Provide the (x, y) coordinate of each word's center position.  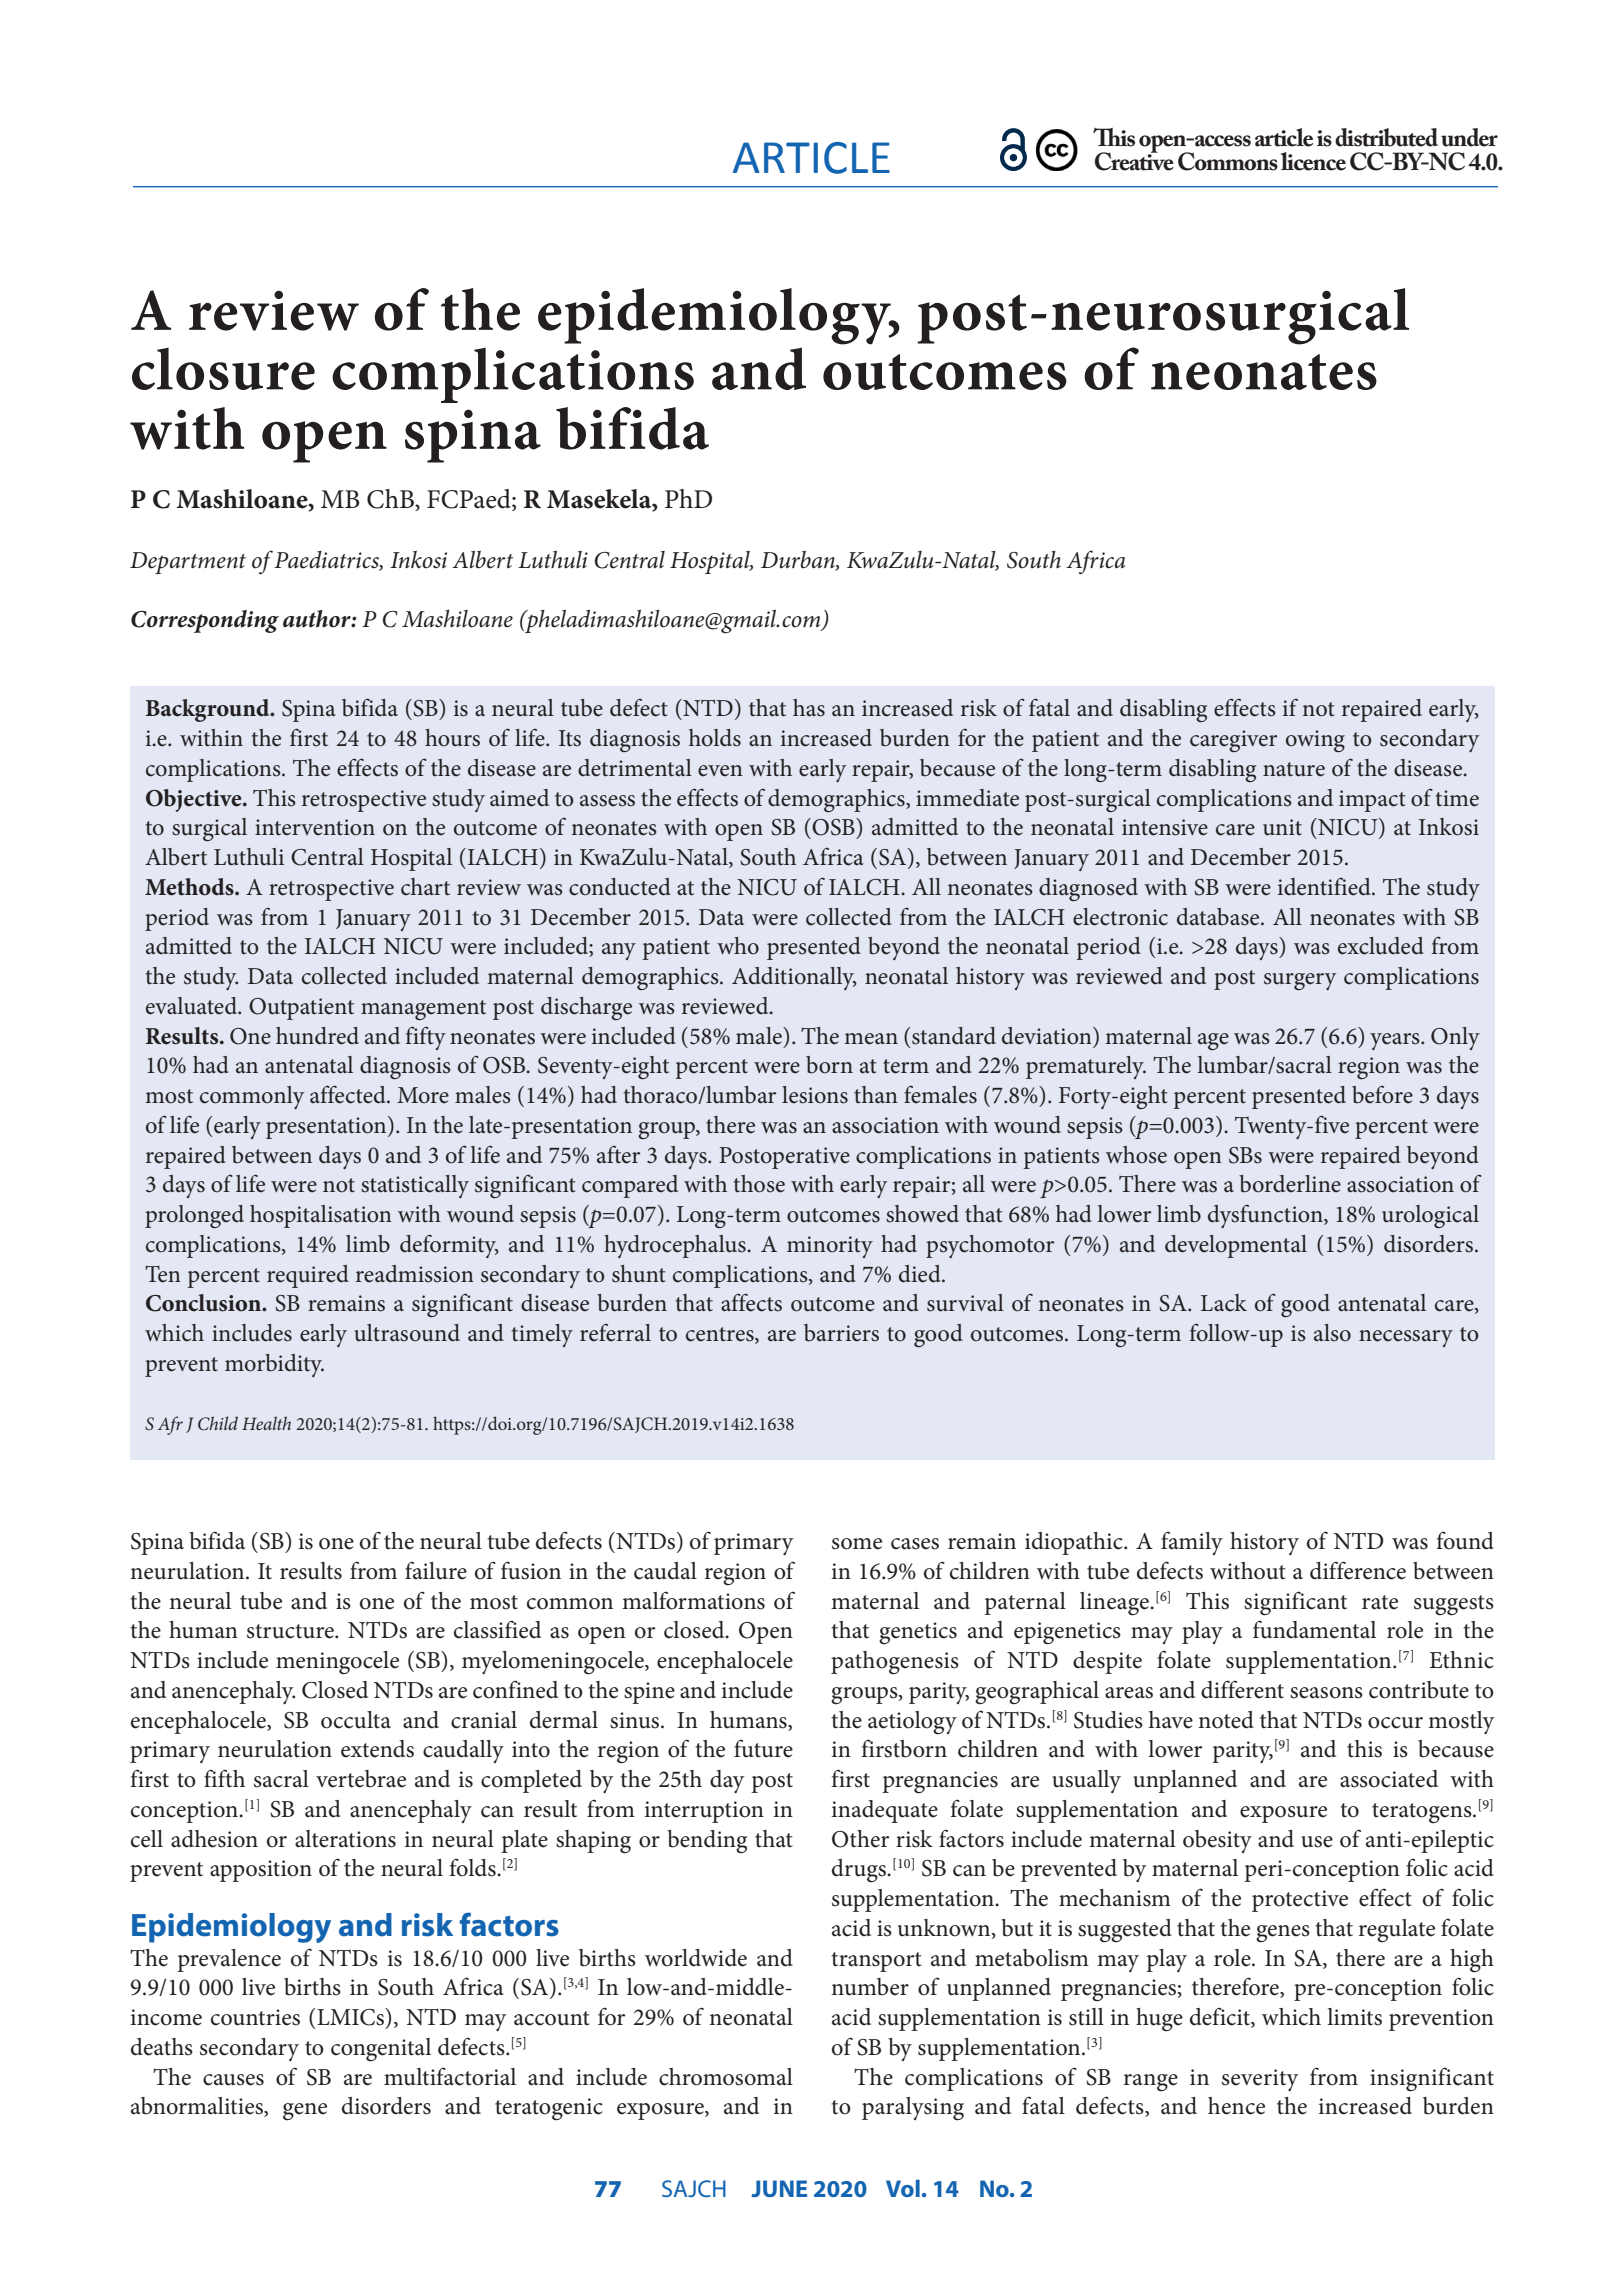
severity (1260, 2080)
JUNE (779, 2188)
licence (1313, 161)
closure (223, 368)
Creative (1134, 160)
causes (233, 2080)
